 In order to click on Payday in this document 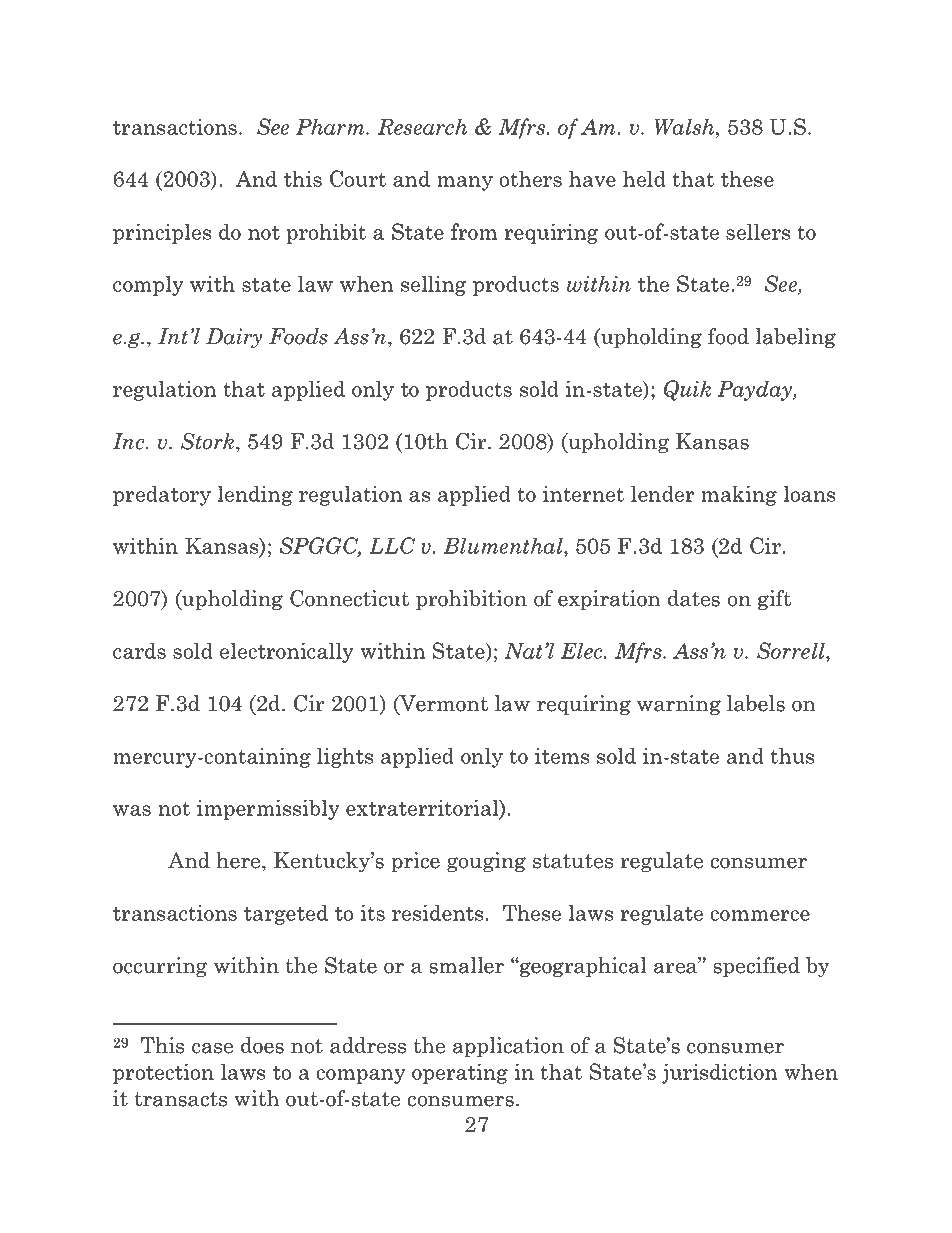, I will do `click(755, 390)`.
